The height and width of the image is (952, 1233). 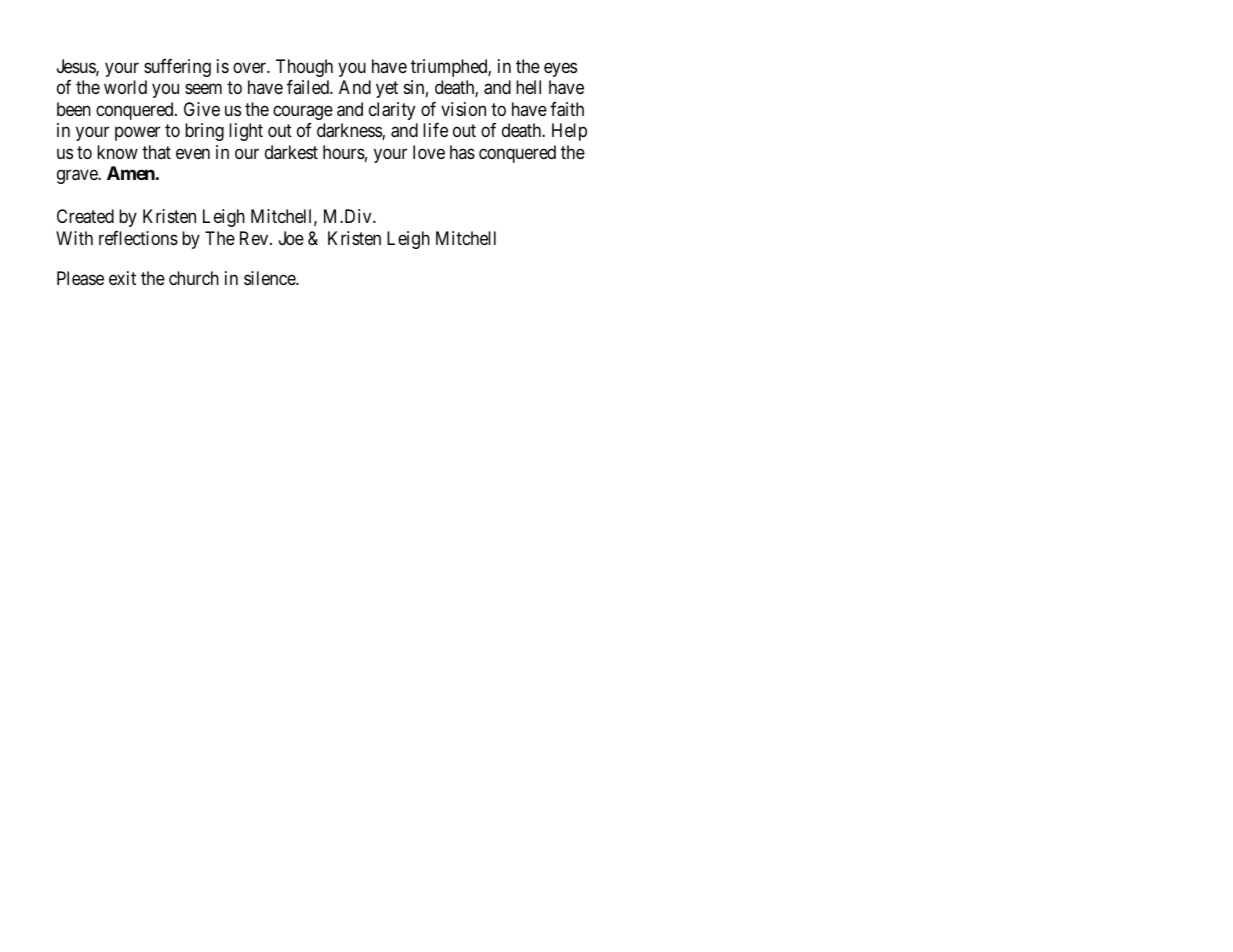 I want to click on Help, so click(x=569, y=132).
